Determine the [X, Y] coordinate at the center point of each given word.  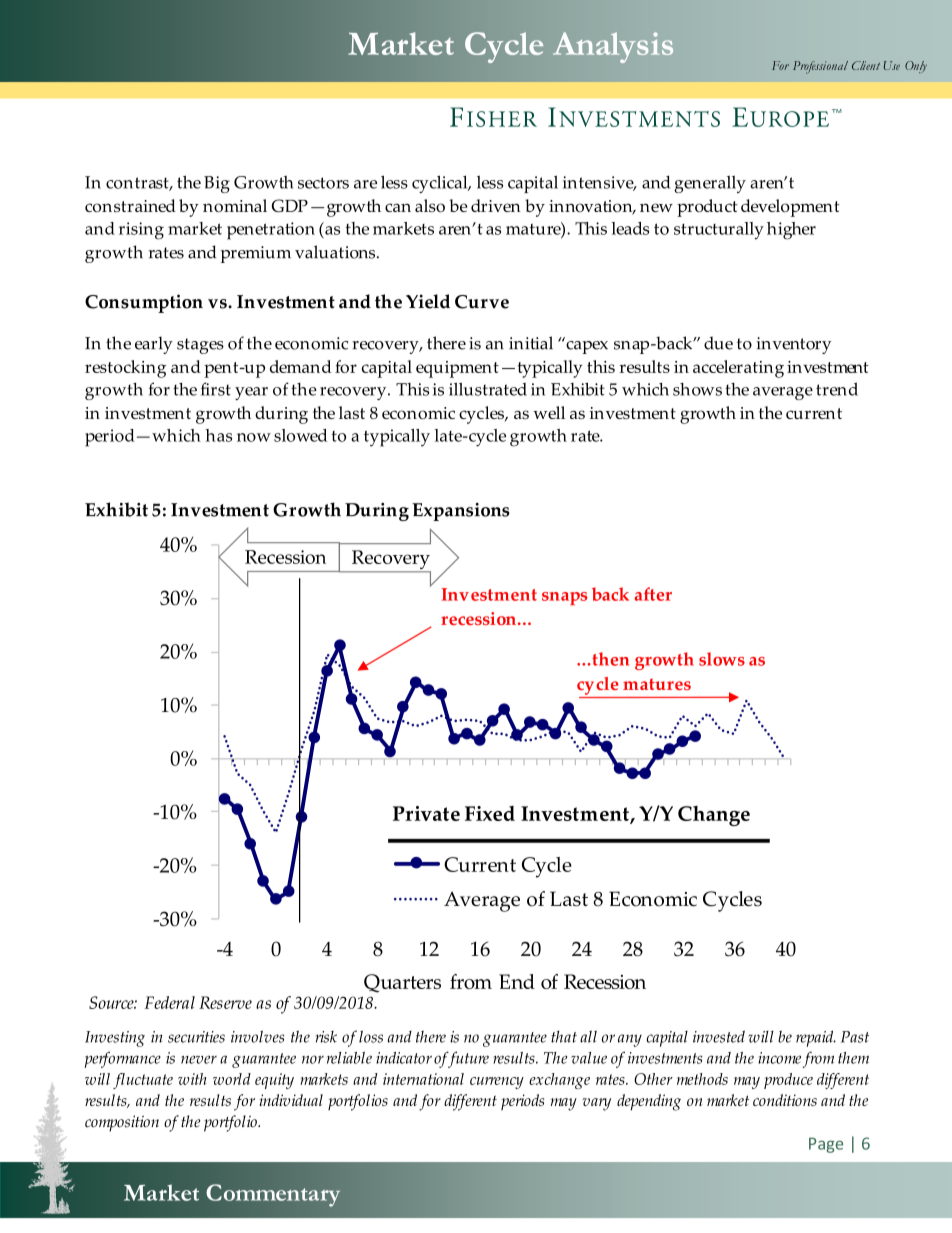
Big [217, 184]
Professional [820, 67]
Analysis [613, 47]
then [609, 659]
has [218, 435]
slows [722, 659]
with [192, 1079]
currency [497, 1083]
